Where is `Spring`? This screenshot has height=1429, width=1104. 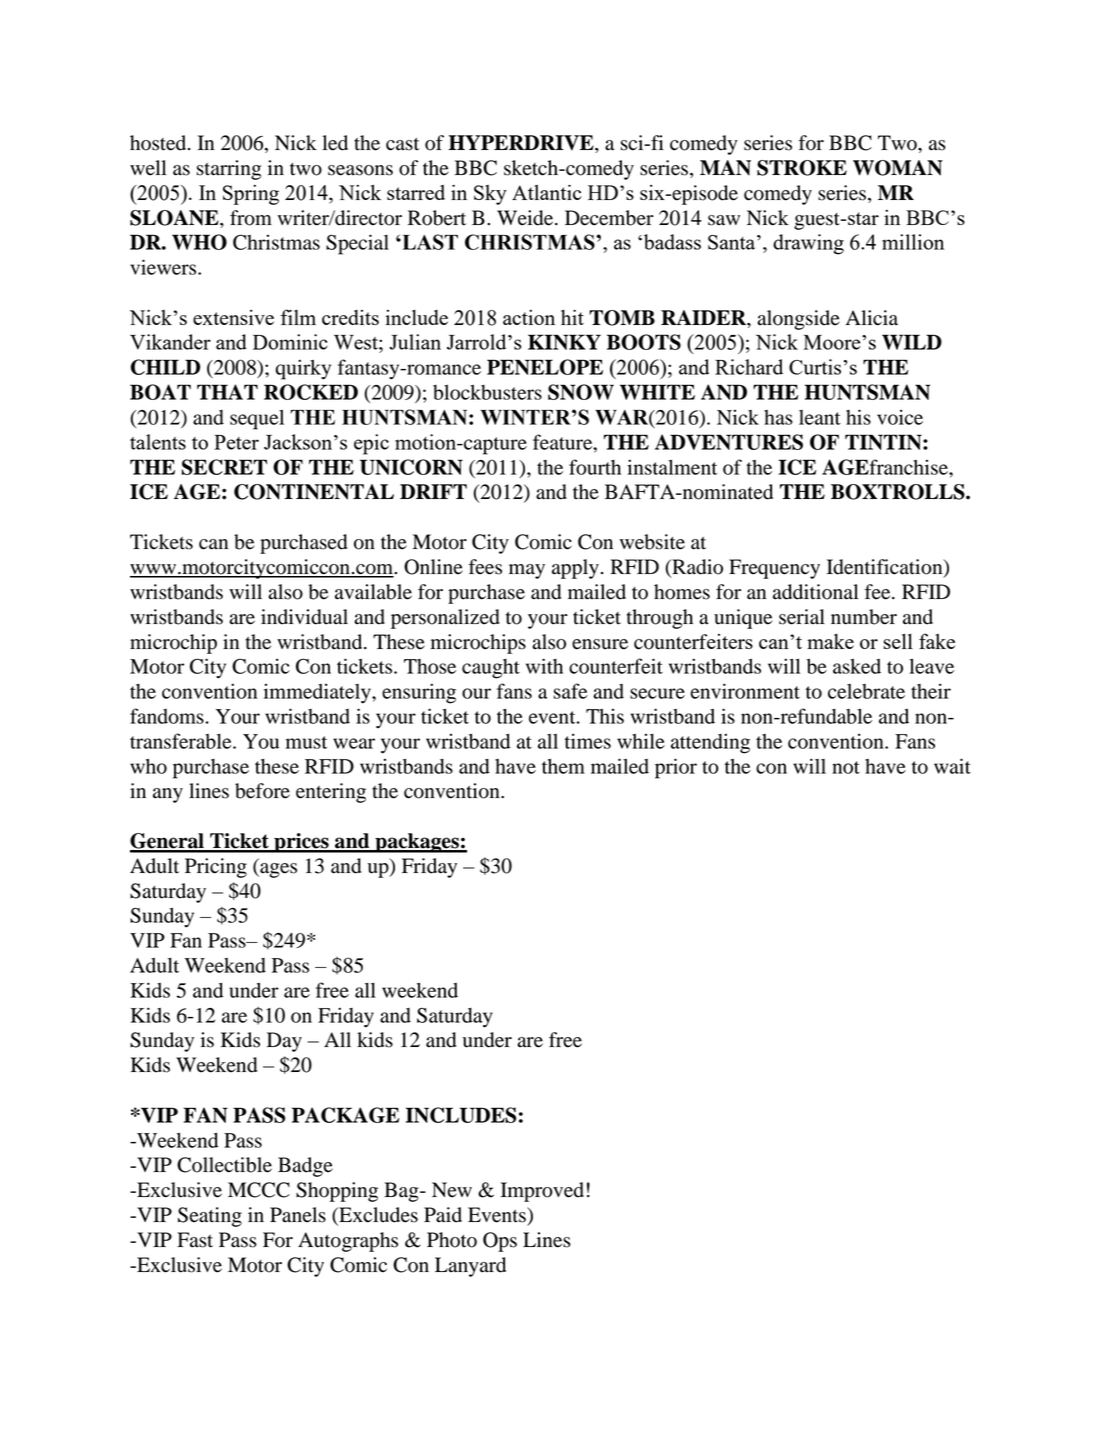 Spring is located at coordinates (251, 195).
